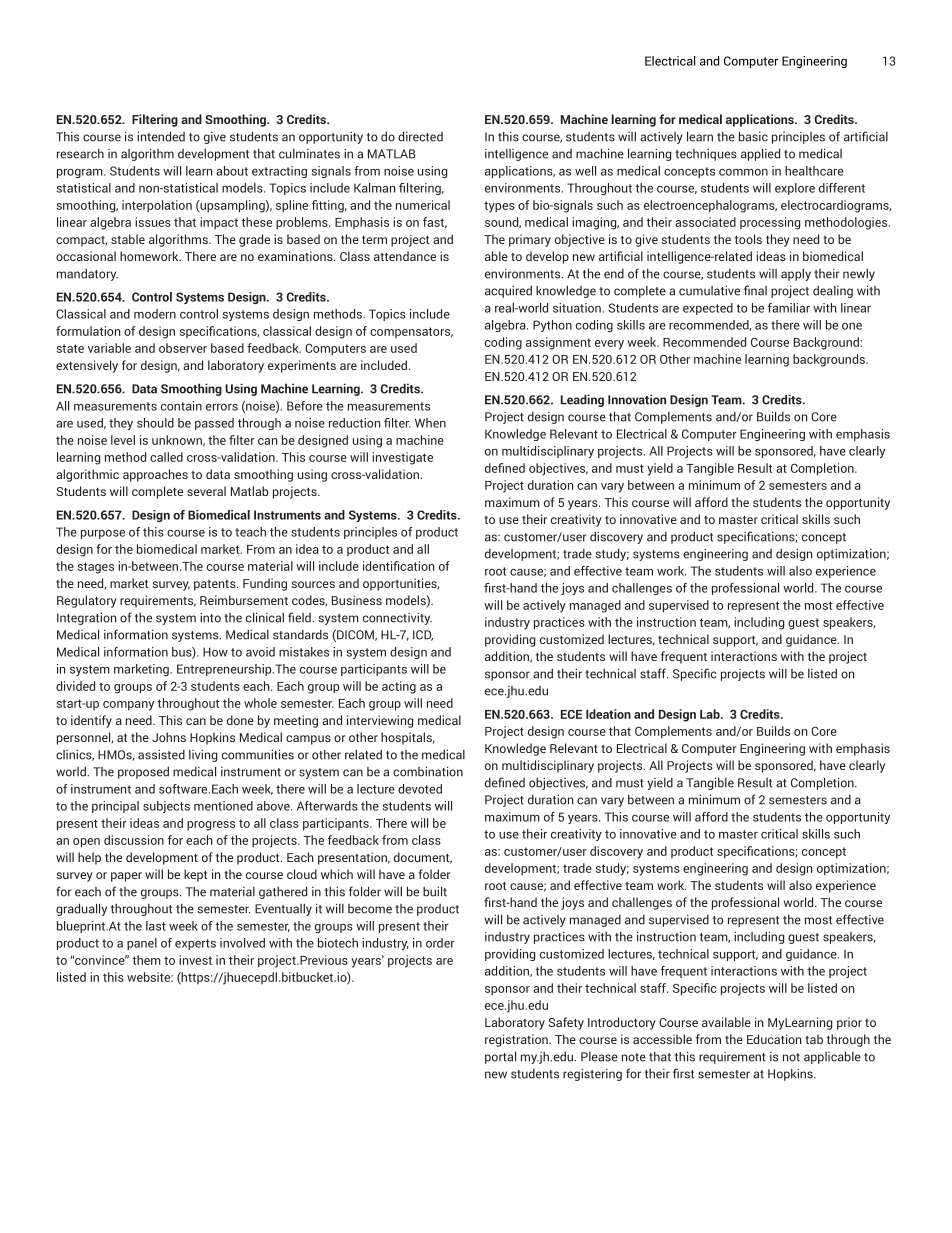 The width and height of the screenshot is (952, 1233). I want to click on When, so click(430, 423).
